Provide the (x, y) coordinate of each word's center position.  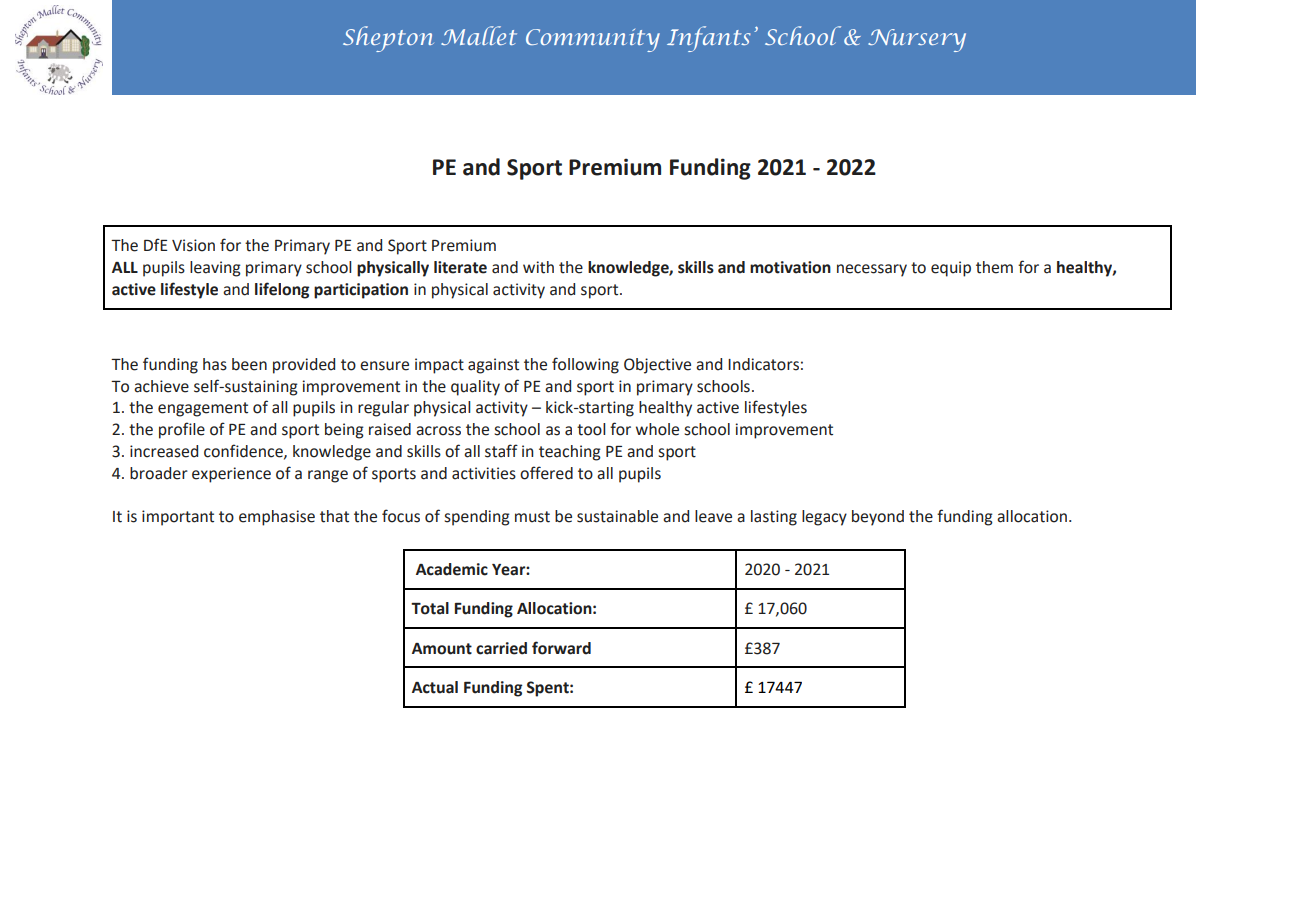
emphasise (277, 518)
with (538, 267)
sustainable (617, 516)
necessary (872, 270)
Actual (435, 687)
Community (593, 40)
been (249, 364)
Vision (193, 245)
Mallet (479, 35)
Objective (657, 366)
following (585, 365)
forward (561, 648)
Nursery (917, 40)
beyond (878, 518)
